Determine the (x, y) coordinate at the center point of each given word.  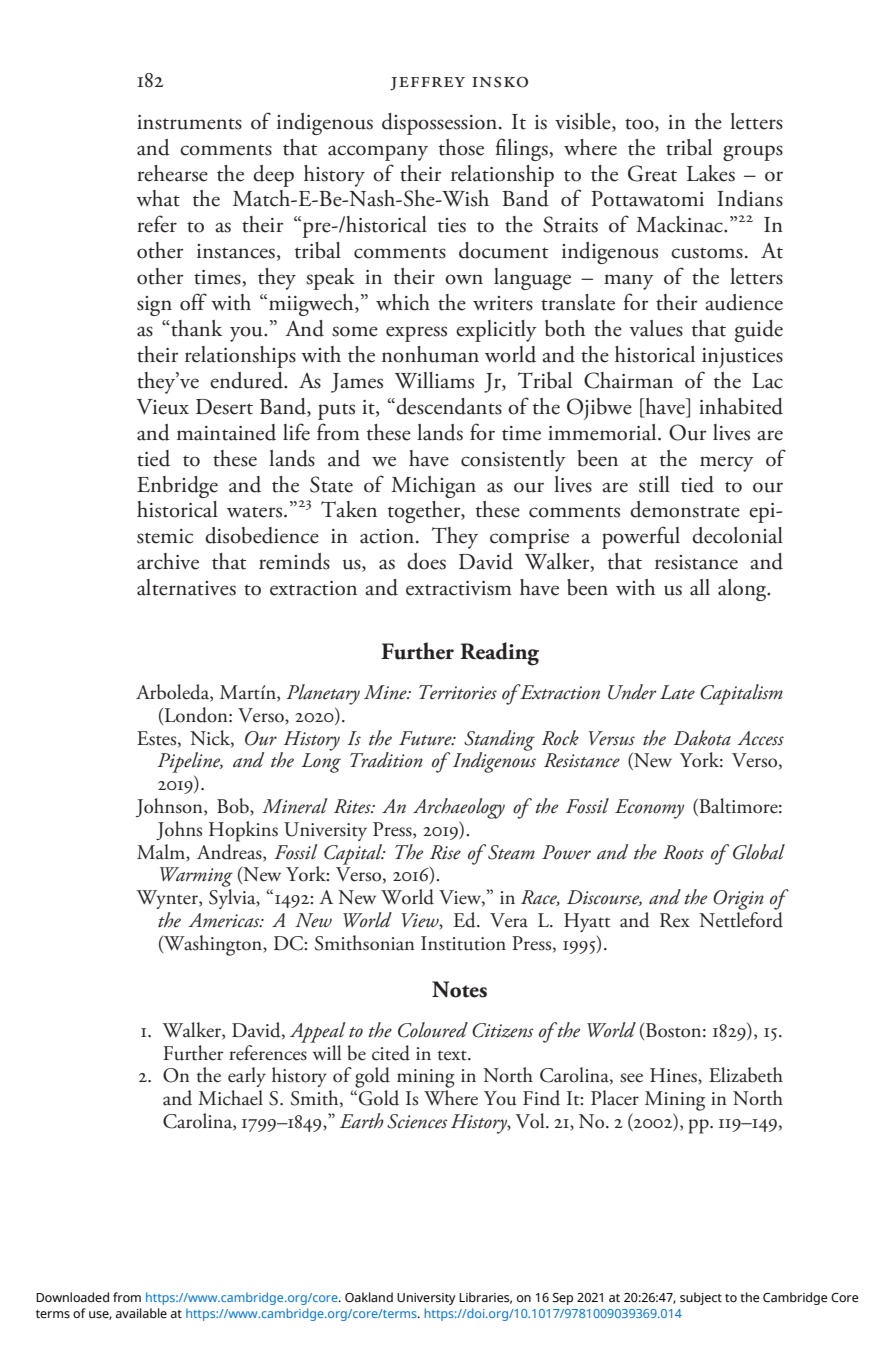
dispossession (441, 124)
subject (701, 1298)
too (640, 124)
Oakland (369, 1297)
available (141, 1313)
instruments (189, 122)
